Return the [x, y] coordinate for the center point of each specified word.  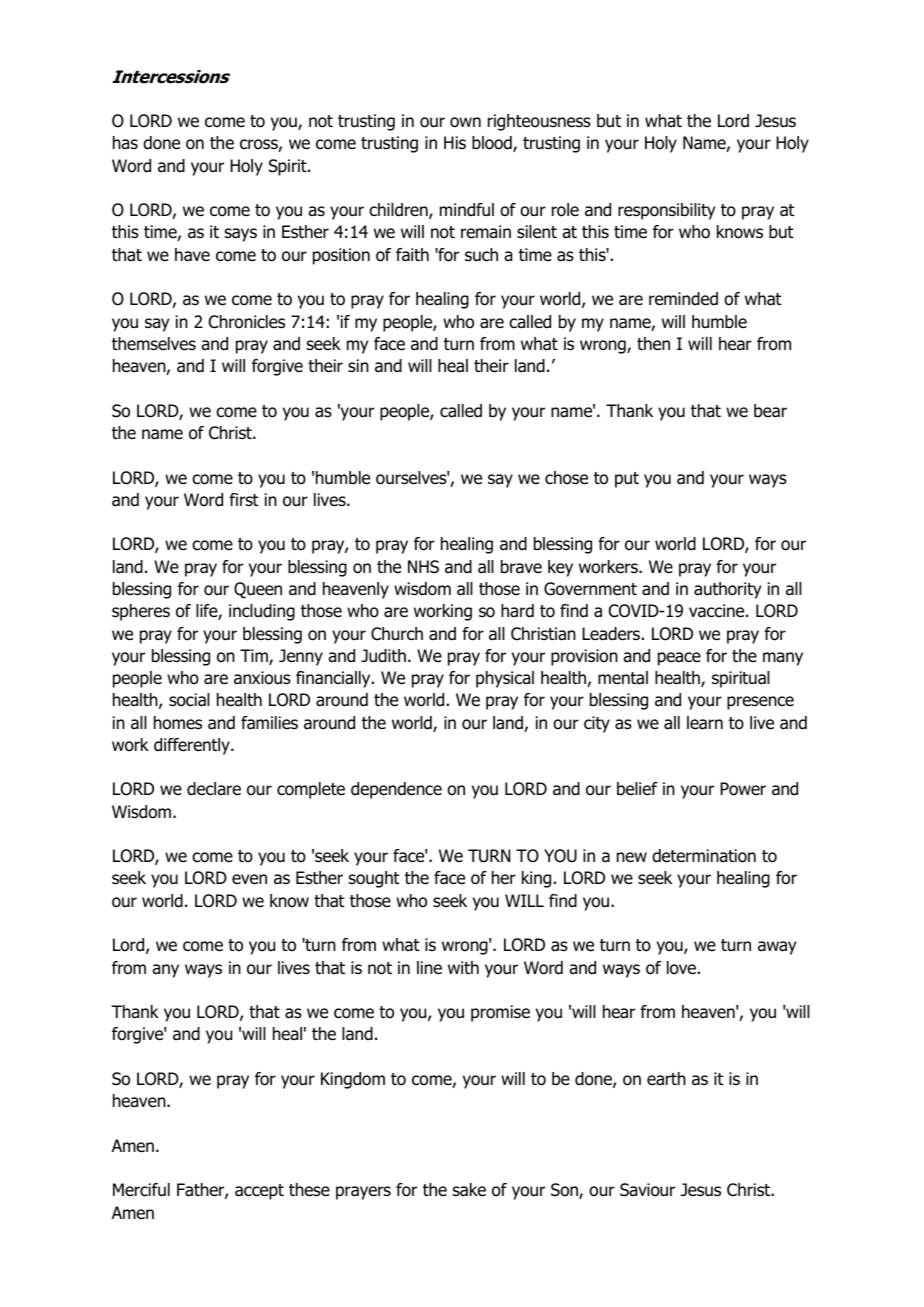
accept [259, 1192]
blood [493, 144]
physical [505, 679]
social [189, 700]
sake [469, 1190]
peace [679, 659]
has [125, 143]
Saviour [647, 1190]
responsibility [666, 211]
